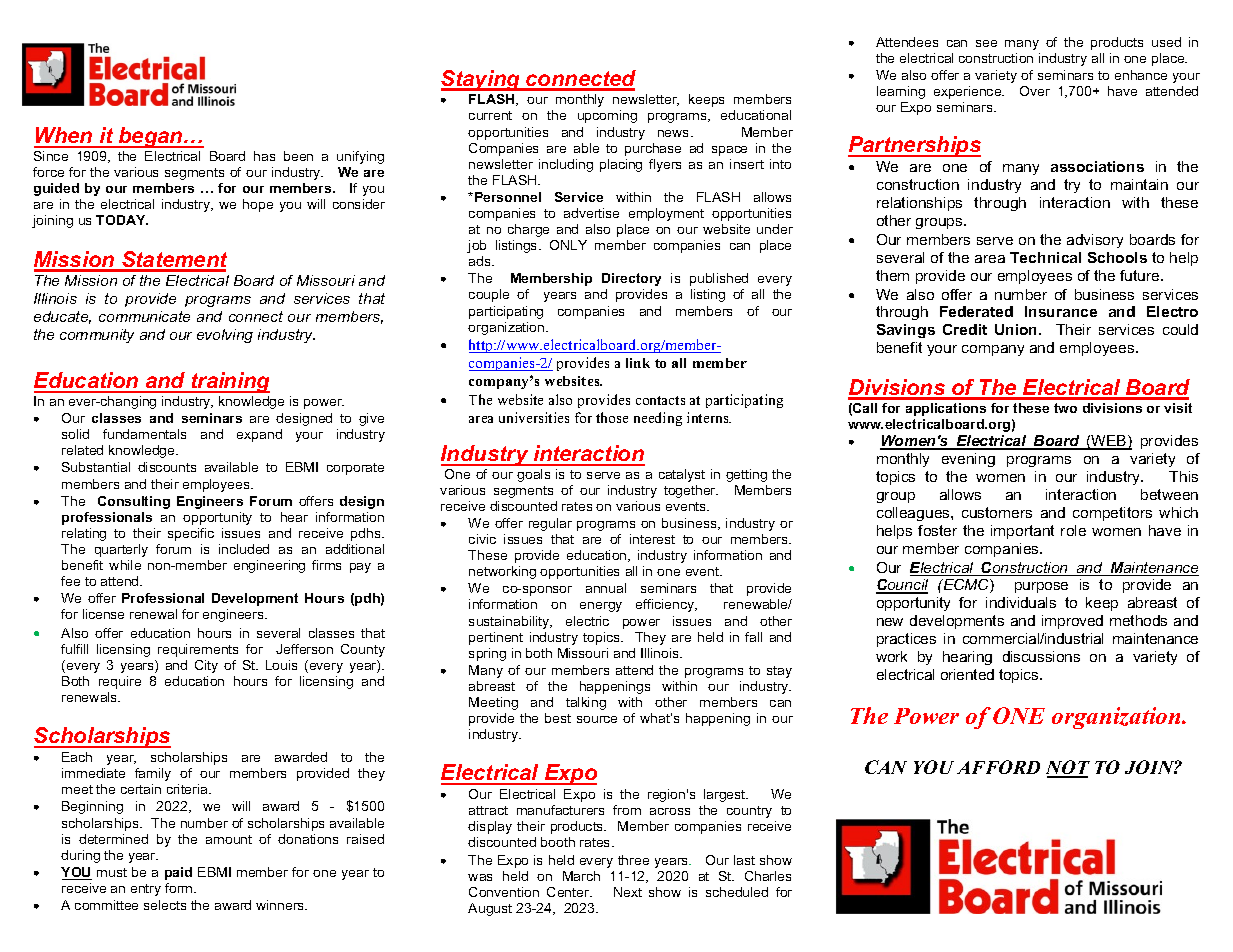  What do you see at coordinates (1035, 91) in the document?
I see `Over` at bounding box center [1035, 91].
